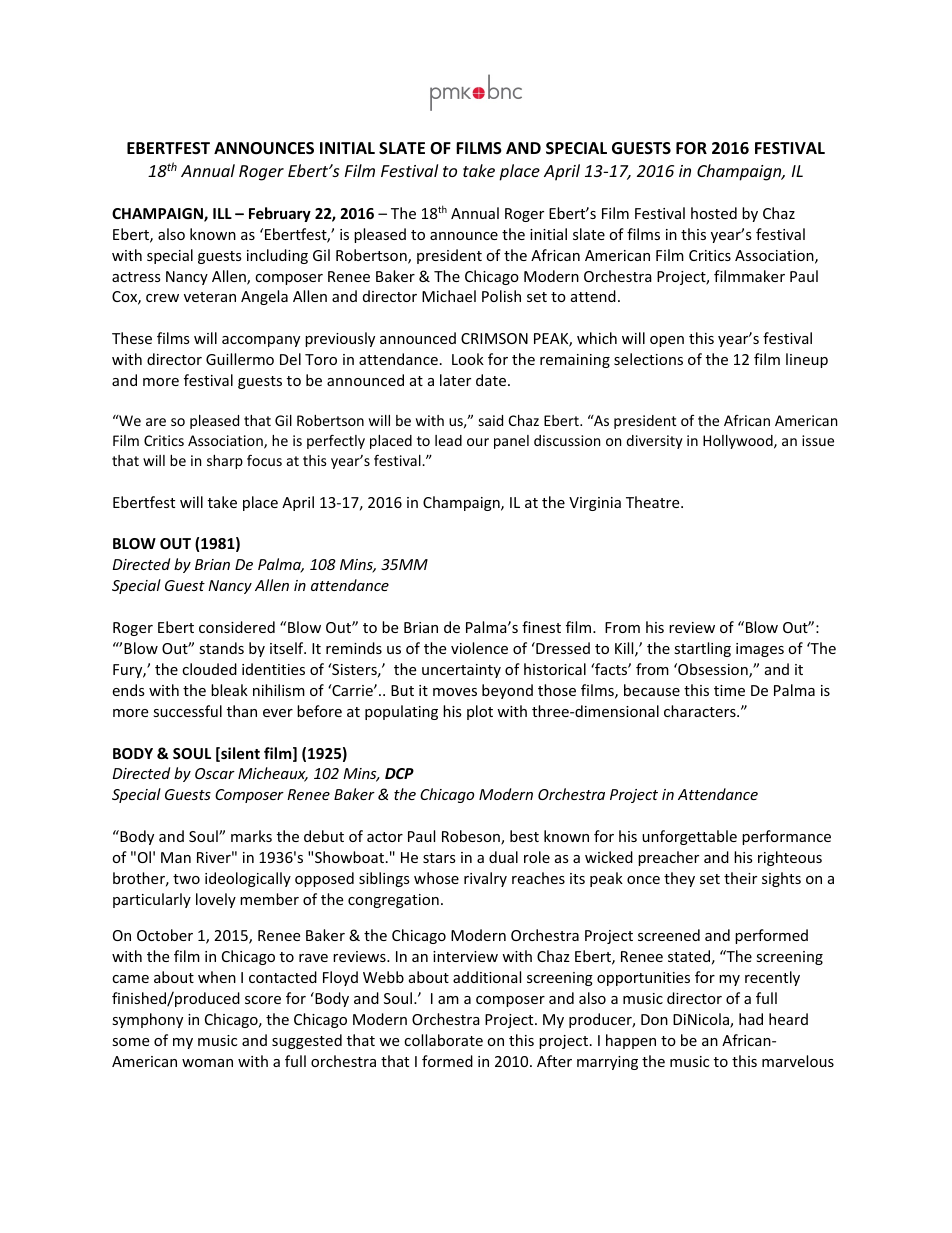 This page has width=952, height=1233. What do you see at coordinates (277, 256) in the page?
I see `including` at bounding box center [277, 256].
